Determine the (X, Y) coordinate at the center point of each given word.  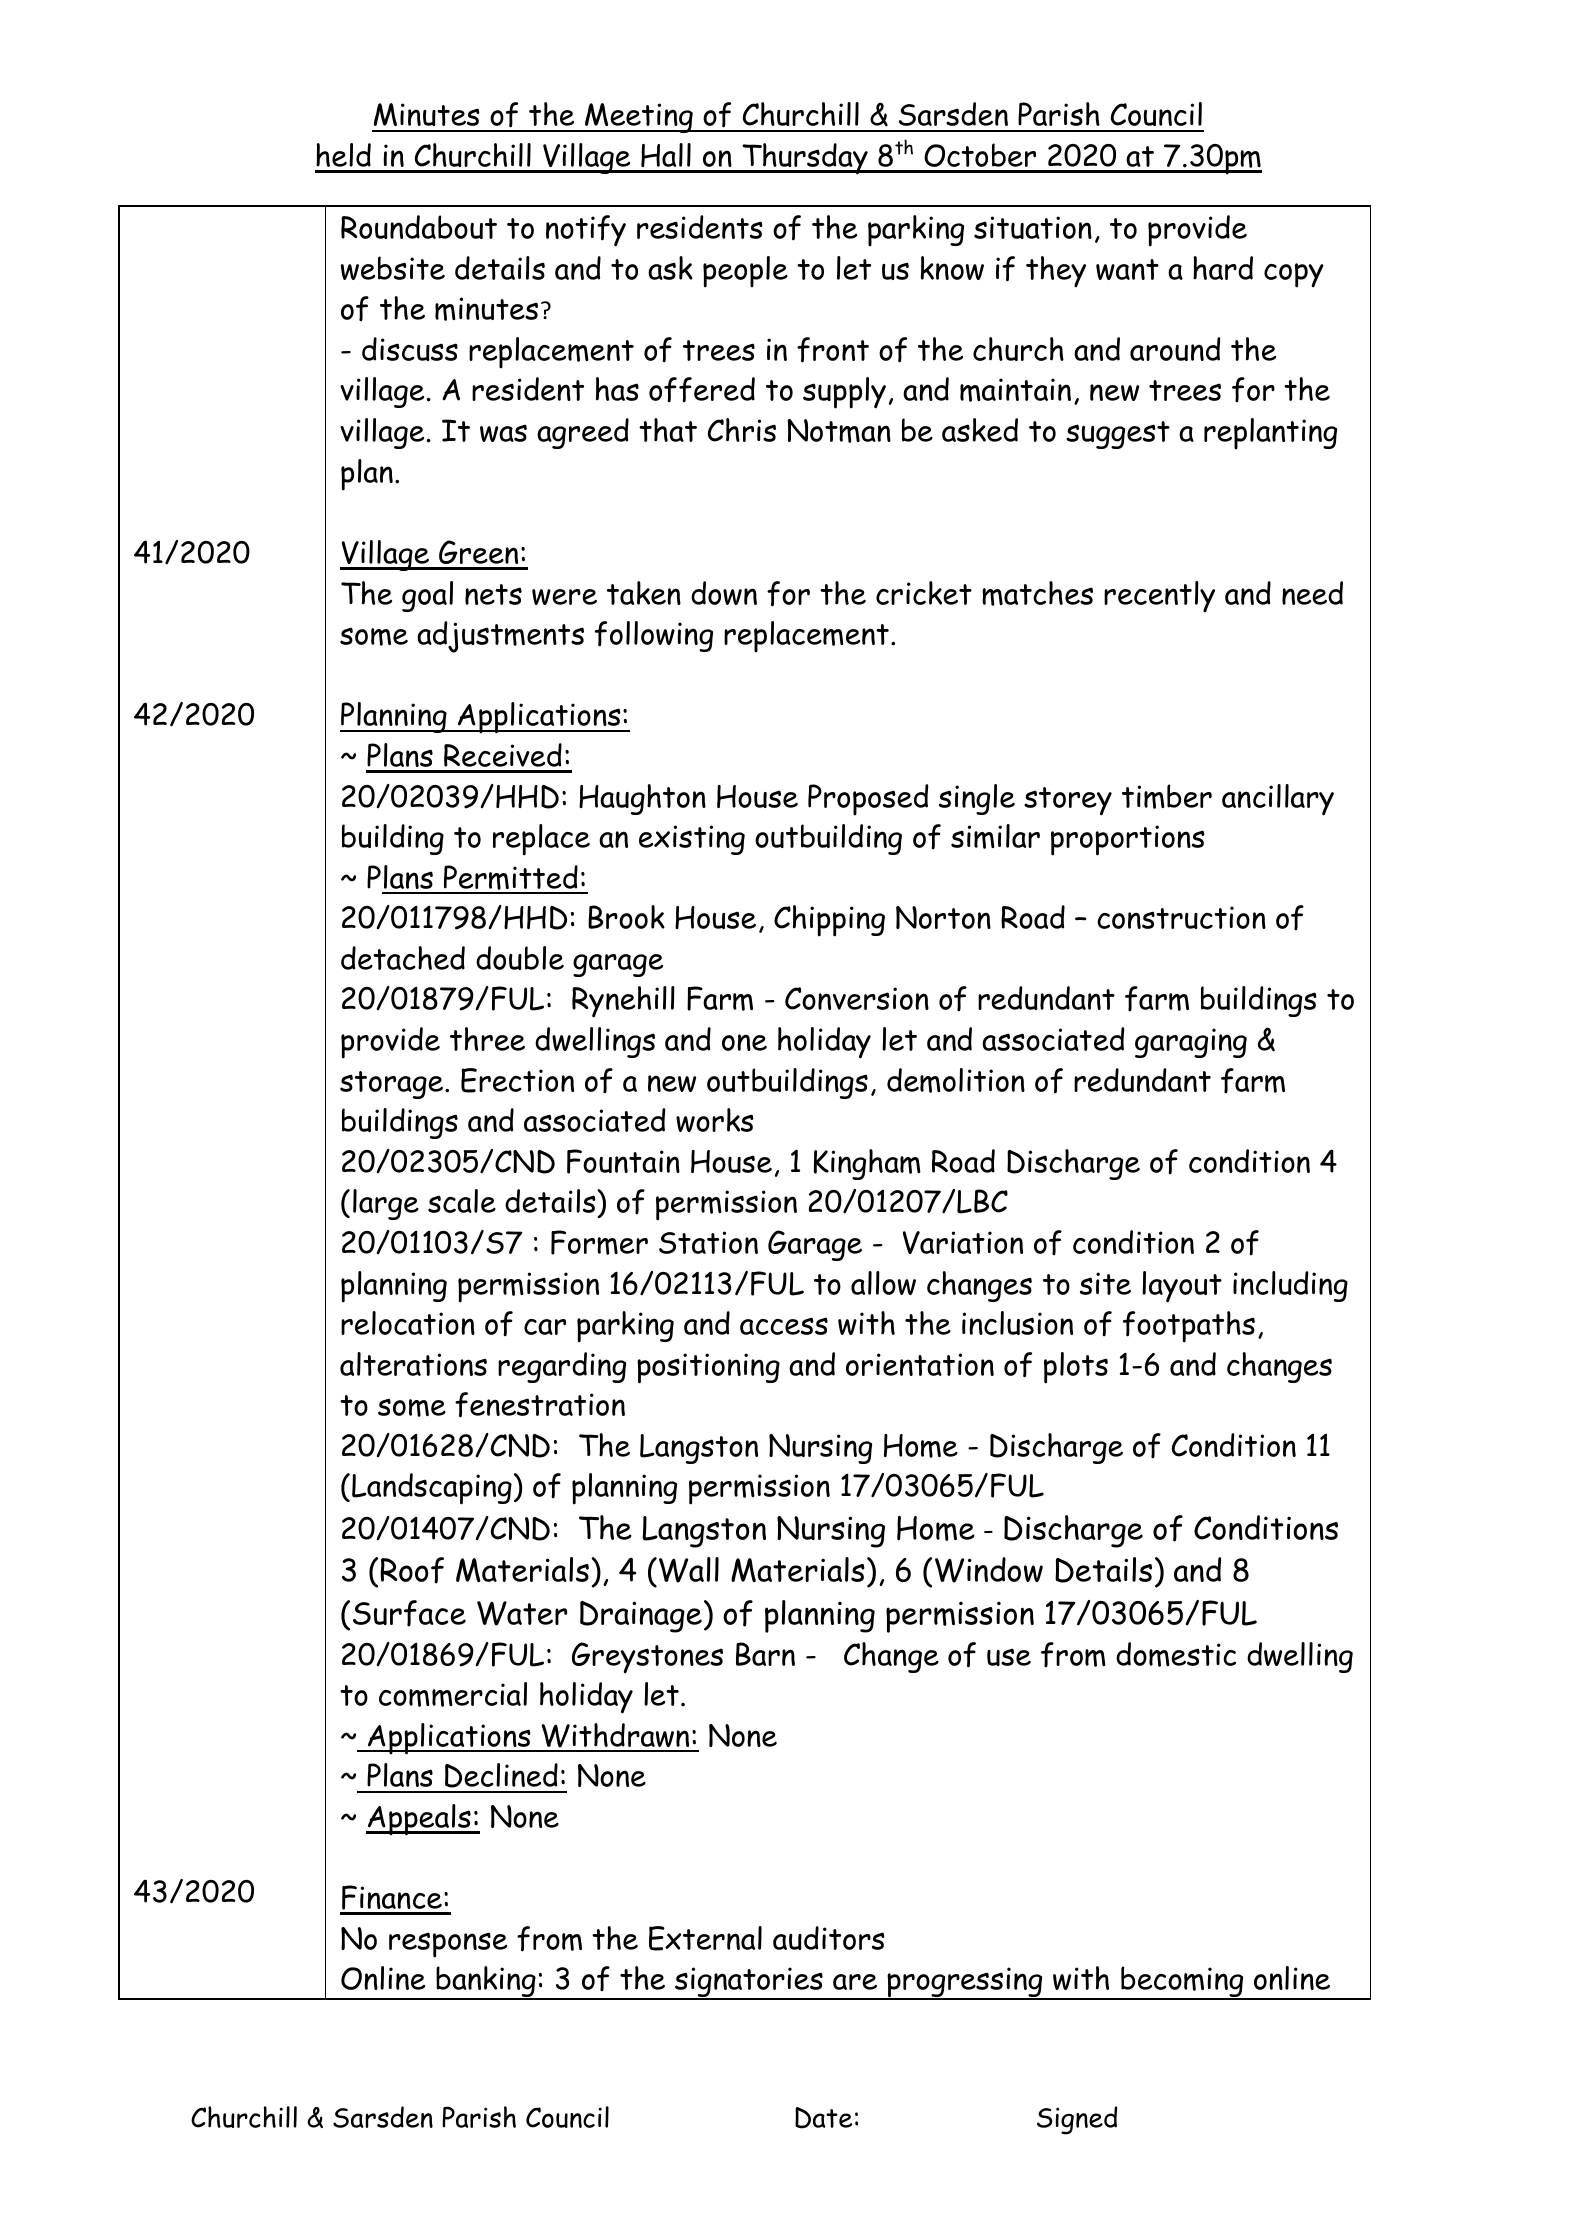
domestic (1176, 1654)
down (724, 593)
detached (403, 958)
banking (486, 1983)
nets (493, 594)
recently (1159, 596)
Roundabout (419, 227)
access (784, 1326)
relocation (408, 1323)
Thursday (805, 159)
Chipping (829, 921)
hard (1223, 268)
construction (1181, 917)
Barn (765, 1654)
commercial (453, 1694)
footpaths (1189, 1327)
